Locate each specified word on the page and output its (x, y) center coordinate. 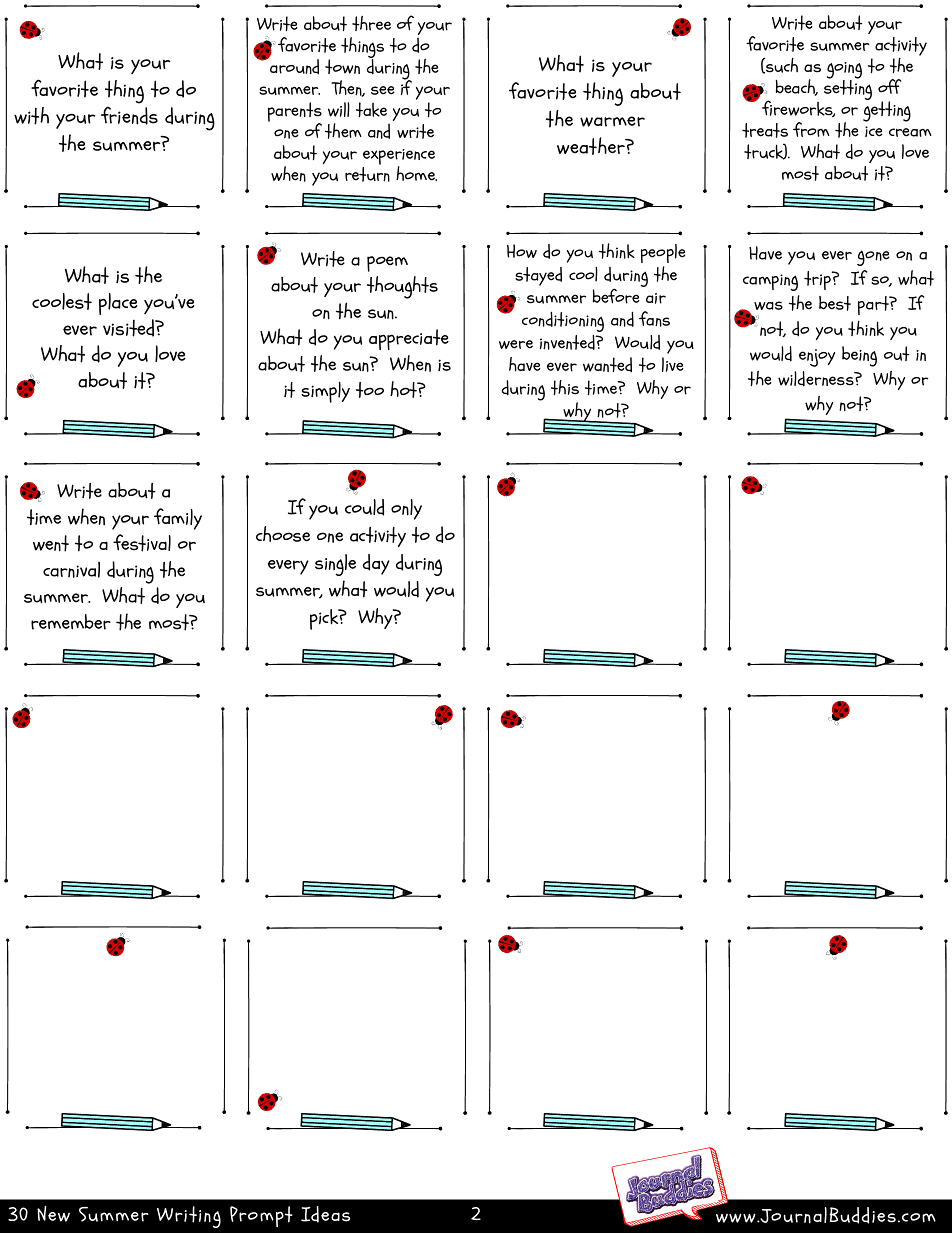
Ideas (325, 1214)
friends (129, 115)
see (383, 90)
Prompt (261, 1216)
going (844, 71)
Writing (189, 1217)
